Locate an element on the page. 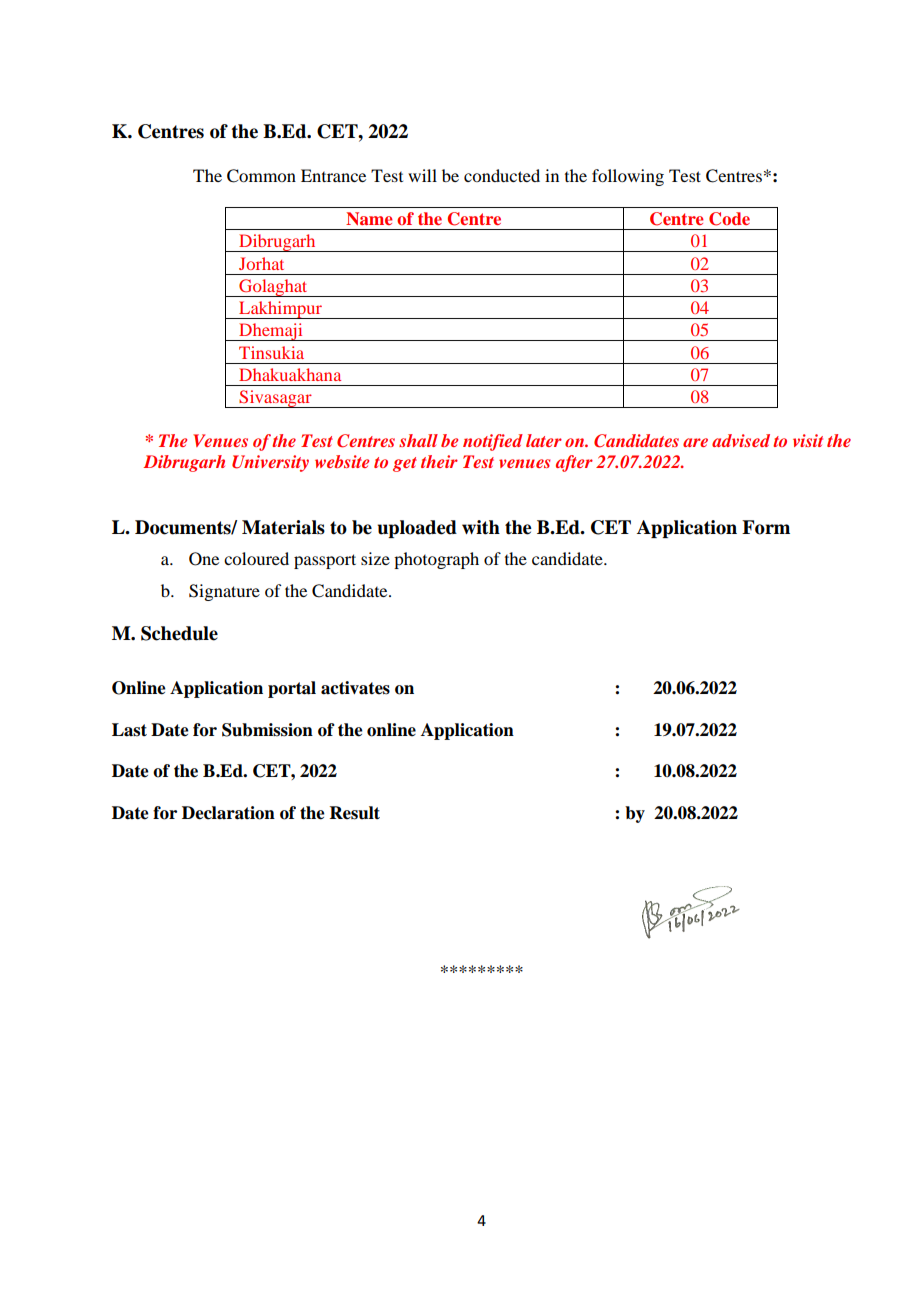 The width and height of the page is (924, 1307). Schedule is located at coordinates (179, 633).
